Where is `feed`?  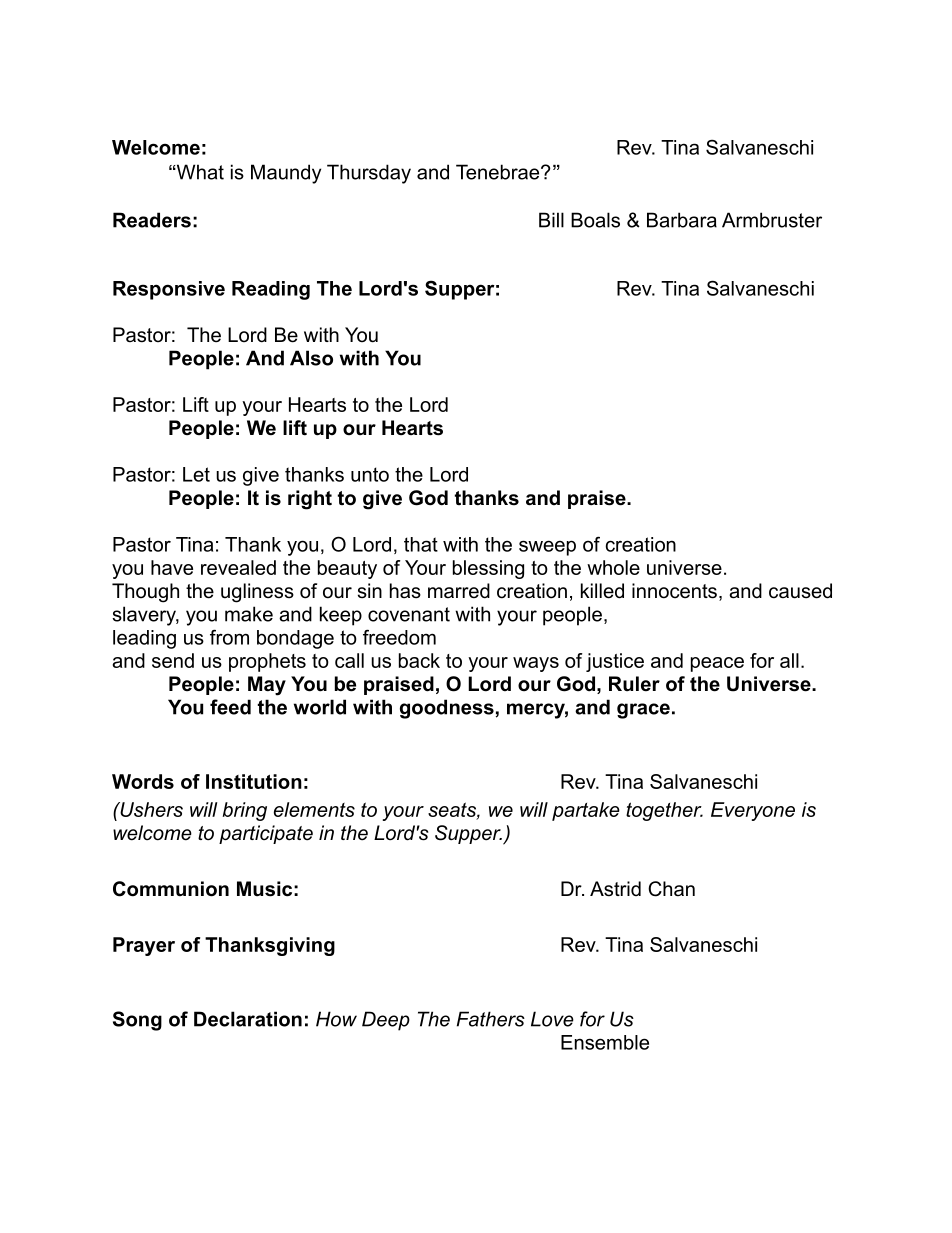 feed is located at coordinates (230, 707).
